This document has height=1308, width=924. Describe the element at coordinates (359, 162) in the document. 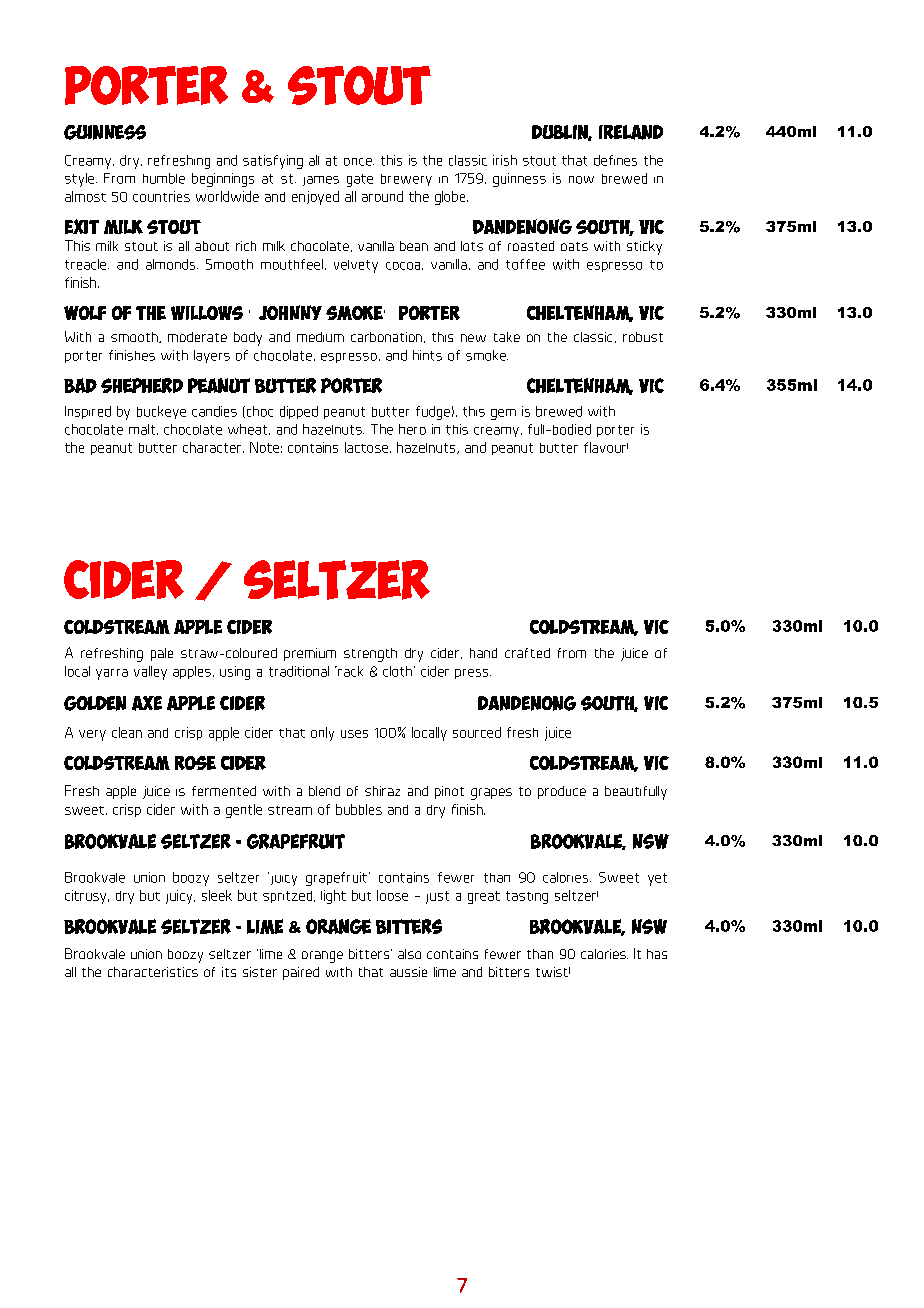

I see `once` at that location.
